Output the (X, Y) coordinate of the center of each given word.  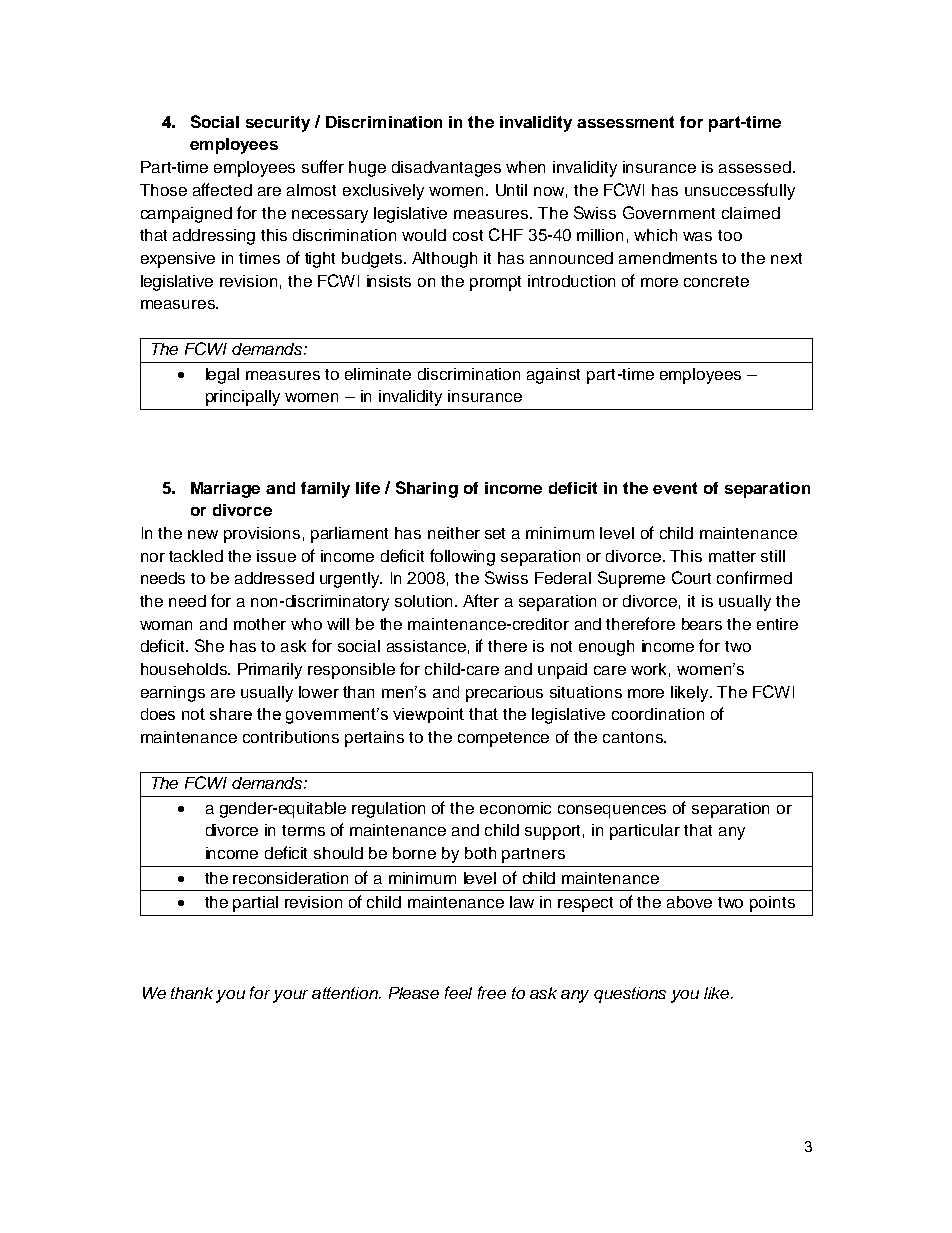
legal (222, 376)
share (231, 714)
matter (732, 556)
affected (222, 189)
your (290, 996)
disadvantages (446, 169)
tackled (196, 556)
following (462, 557)
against (553, 376)
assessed (755, 167)
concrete (716, 281)
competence (503, 739)
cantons (634, 737)
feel (458, 992)
